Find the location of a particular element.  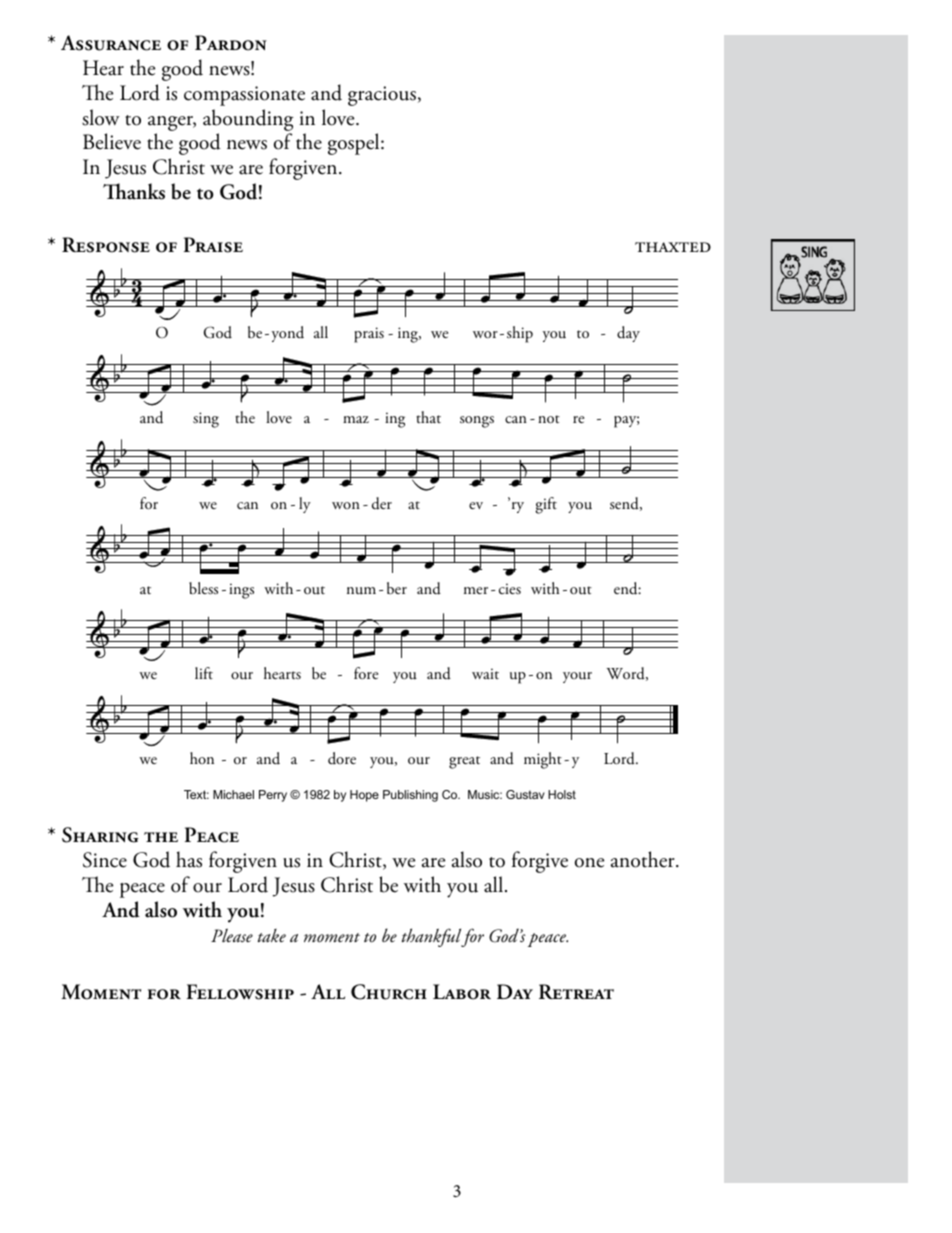

anger is located at coordinates (172, 123).
